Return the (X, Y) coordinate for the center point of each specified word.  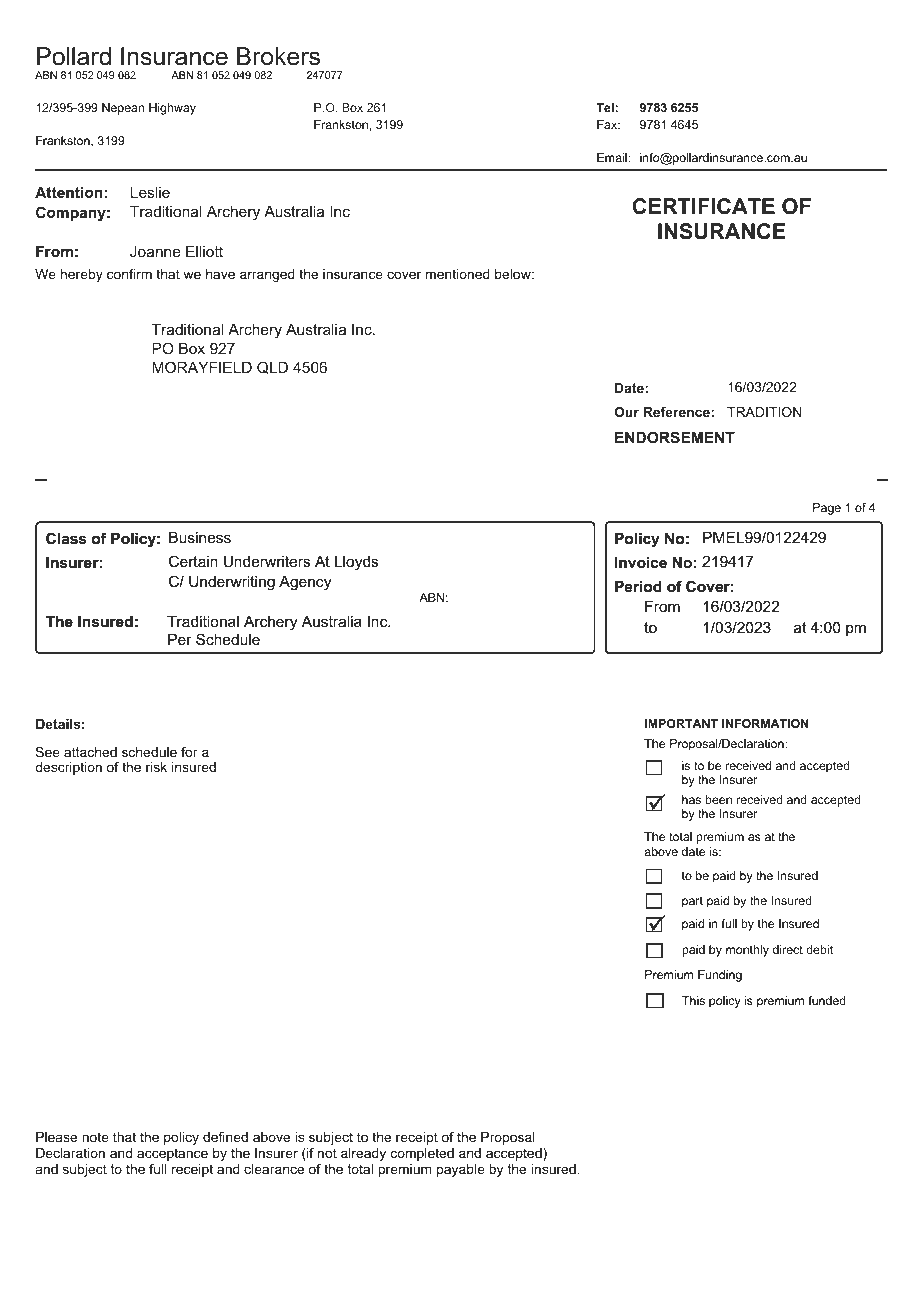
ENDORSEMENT (675, 437)
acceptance (172, 1154)
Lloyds (356, 563)
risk (156, 767)
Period (638, 586)
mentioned (458, 274)
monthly (747, 951)
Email (613, 157)
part (692, 902)
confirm (129, 274)
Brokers (278, 56)
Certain (193, 561)
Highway (172, 109)
